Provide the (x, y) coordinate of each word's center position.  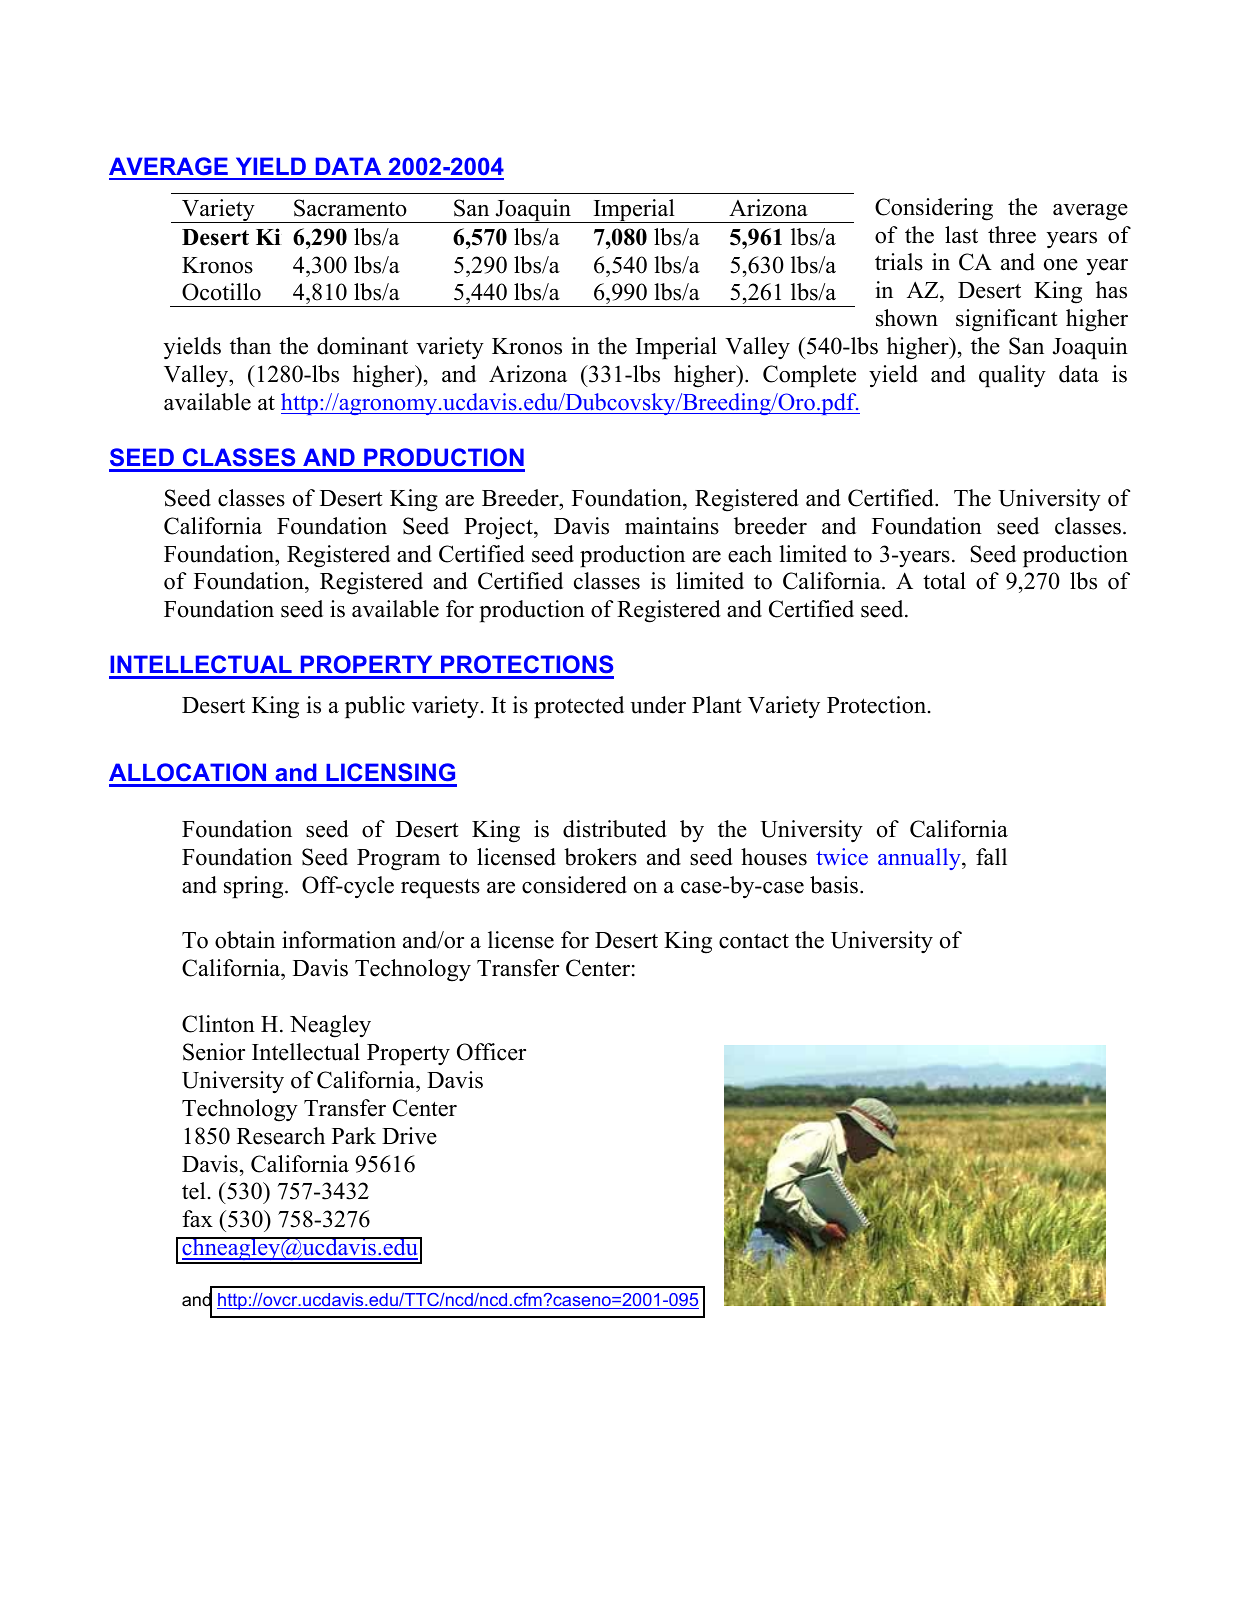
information (339, 940)
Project (499, 528)
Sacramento (350, 208)
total (944, 581)
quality (1012, 376)
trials (899, 262)
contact (754, 941)
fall (991, 856)
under (658, 705)
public (375, 707)
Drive (409, 1136)
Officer (491, 1052)
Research (281, 1136)
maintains (672, 526)
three (1012, 235)
